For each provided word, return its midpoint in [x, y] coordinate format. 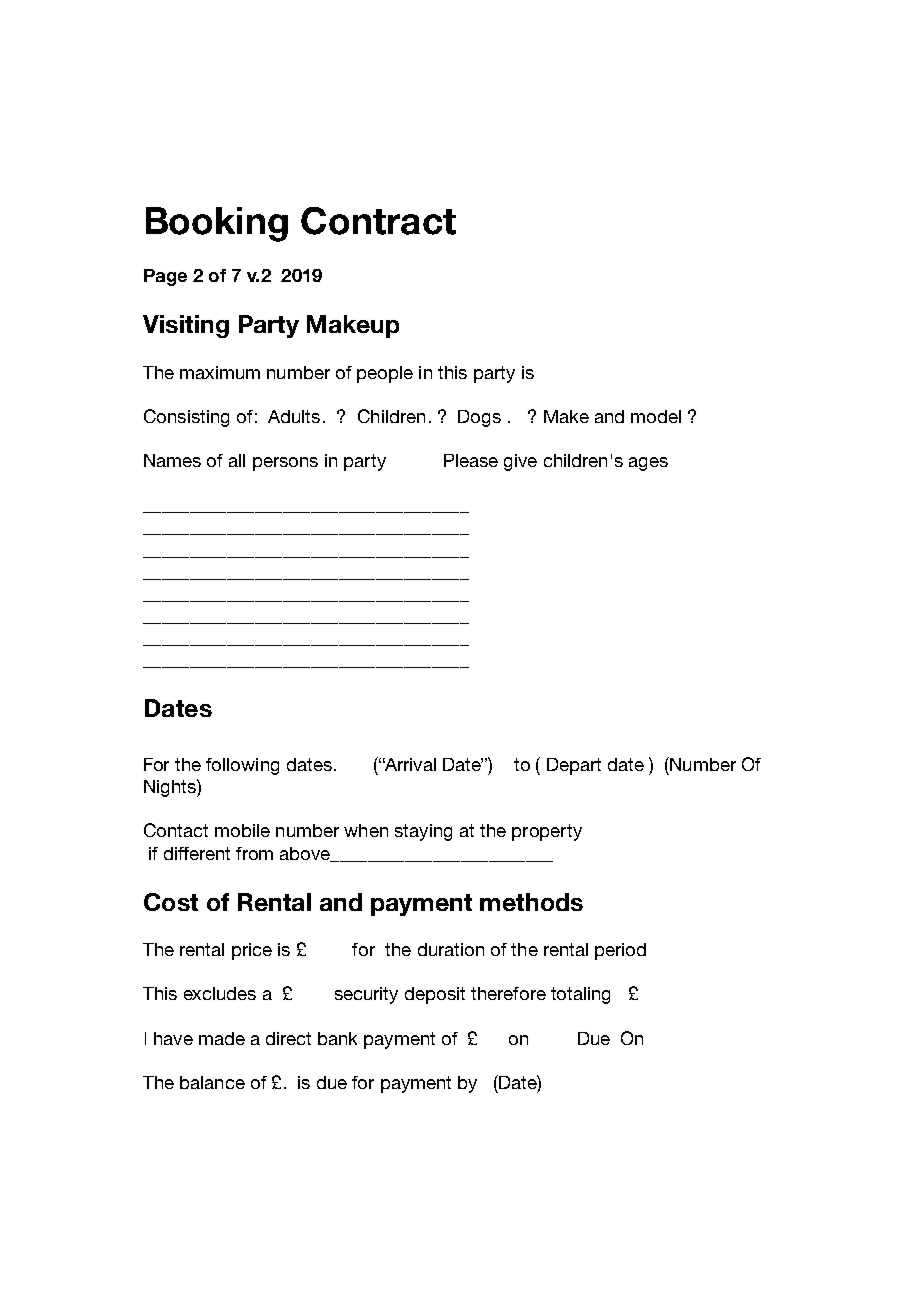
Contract [378, 221]
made [222, 1038]
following [242, 766]
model [656, 416]
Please [471, 460]
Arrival [409, 764]
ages [648, 464]
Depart [574, 766]
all [237, 460]
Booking [217, 224]
